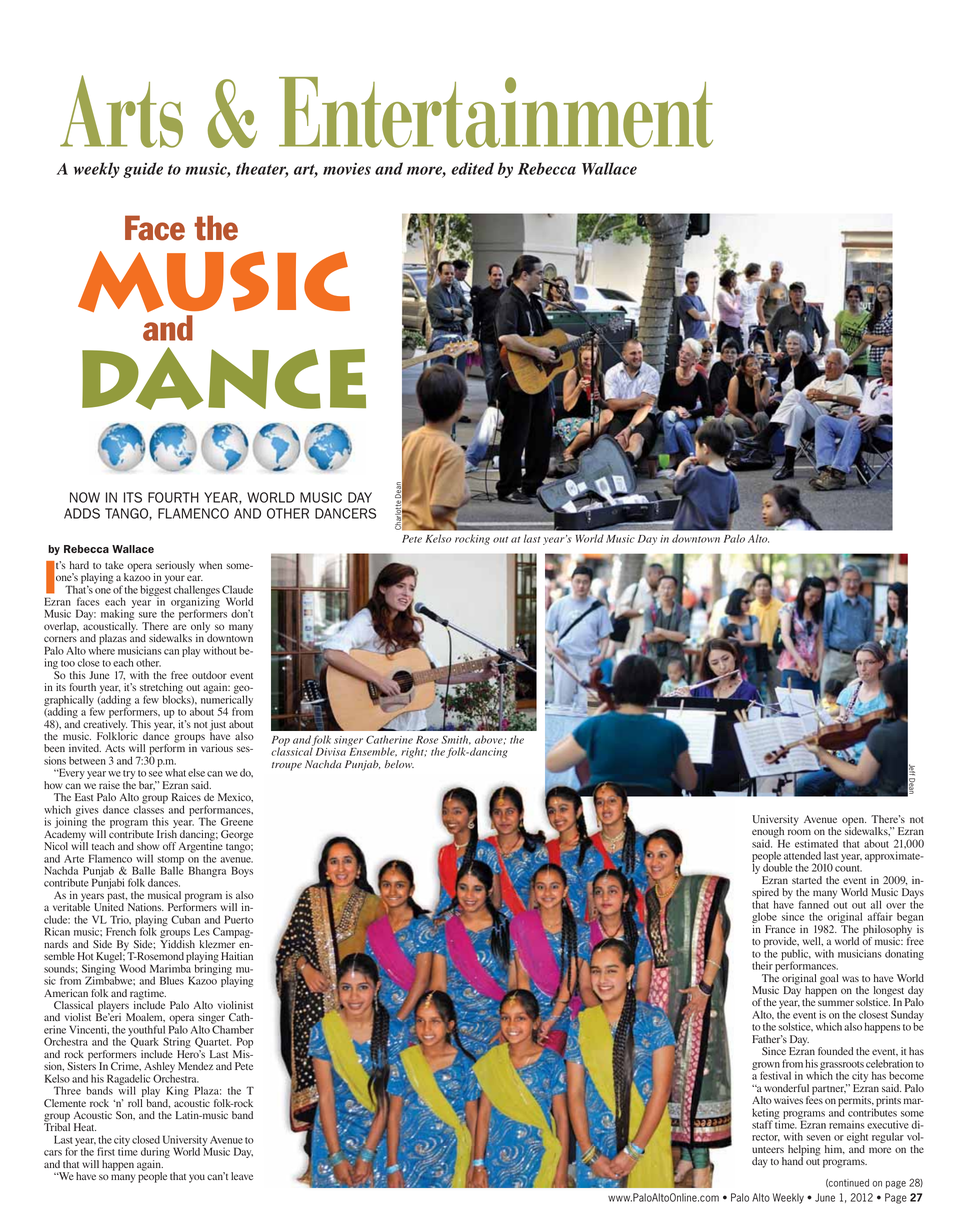 The image size is (968, 1232). Describe the element at coordinates (399, 764) in the image. I see `below` at that location.
